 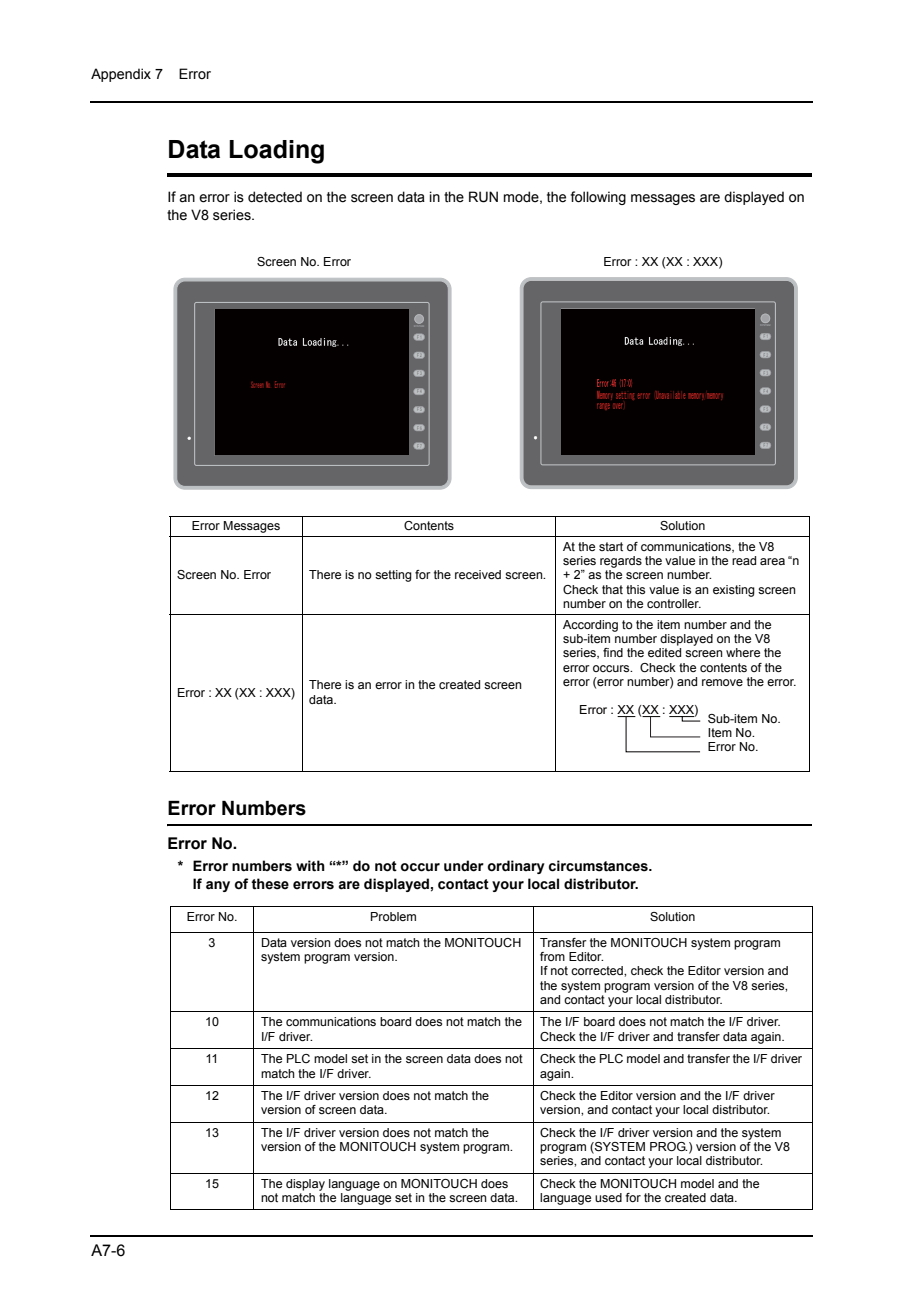 What do you see at coordinates (218, 886) in the page?
I see `any` at bounding box center [218, 886].
